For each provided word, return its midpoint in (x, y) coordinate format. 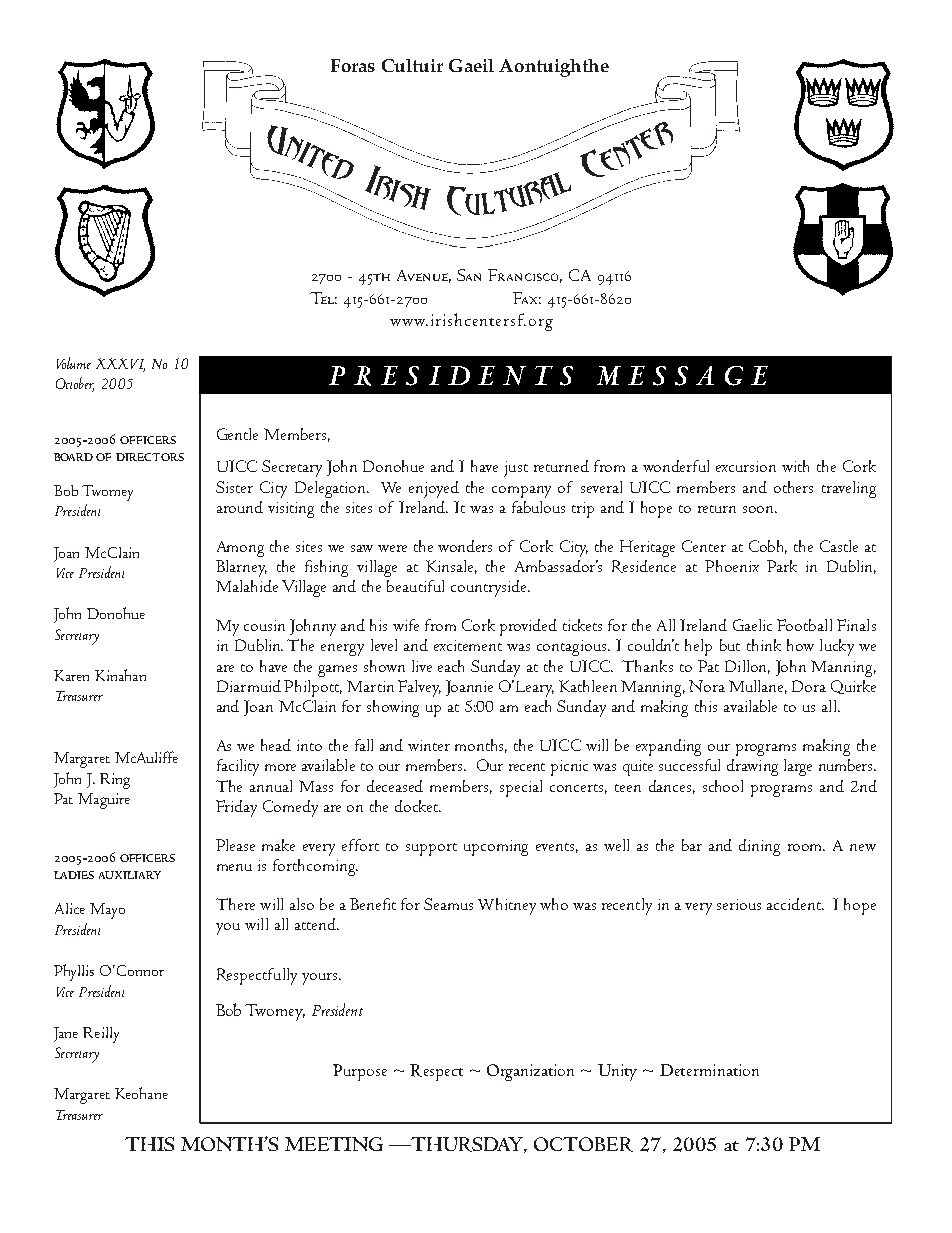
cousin (264, 625)
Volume (74, 363)
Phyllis (74, 972)
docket (418, 806)
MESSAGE (682, 376)
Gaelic (752, 625)
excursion (746, 466)
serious (739, 904)
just (516, 469)
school (723, 786)
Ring (115, 781)
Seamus (448, 904)
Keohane (141, 1093)
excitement (468, 645)
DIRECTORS (150, 457)
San (469, 275)
